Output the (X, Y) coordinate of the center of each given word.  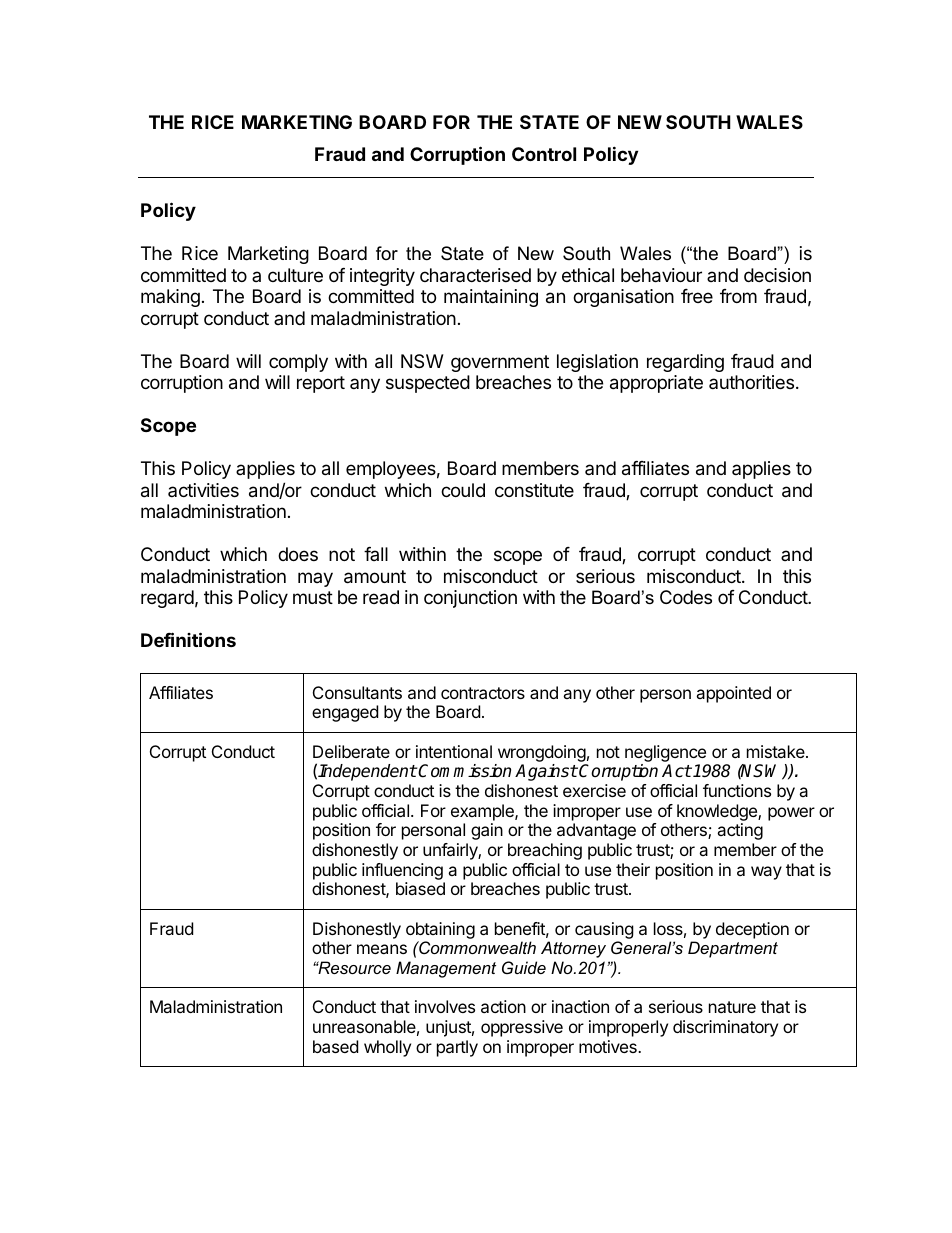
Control (544, 154)
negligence (665, 753)
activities (203, 490)
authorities (753, 382)
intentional (454, 751)
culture (295, 275)
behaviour (661, 275)
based (335, 1046)
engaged (345, 713)
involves (445, 1006)
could (463, 490)
